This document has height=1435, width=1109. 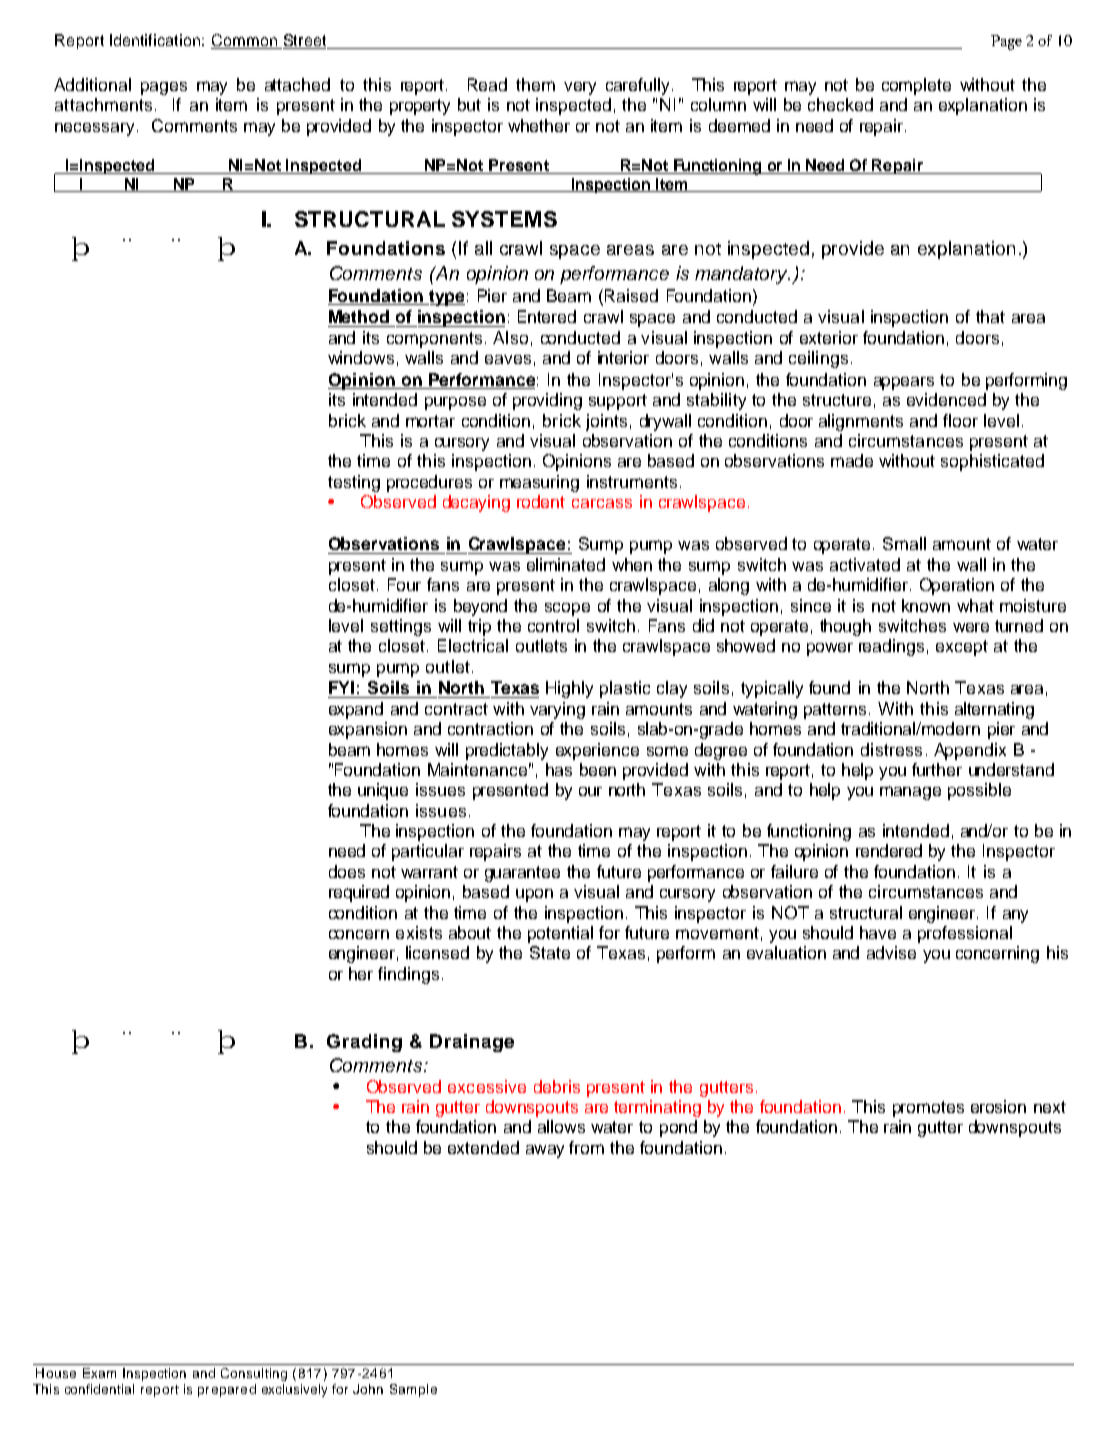 I want to click on prepared, so click(x=227, y=1390).
